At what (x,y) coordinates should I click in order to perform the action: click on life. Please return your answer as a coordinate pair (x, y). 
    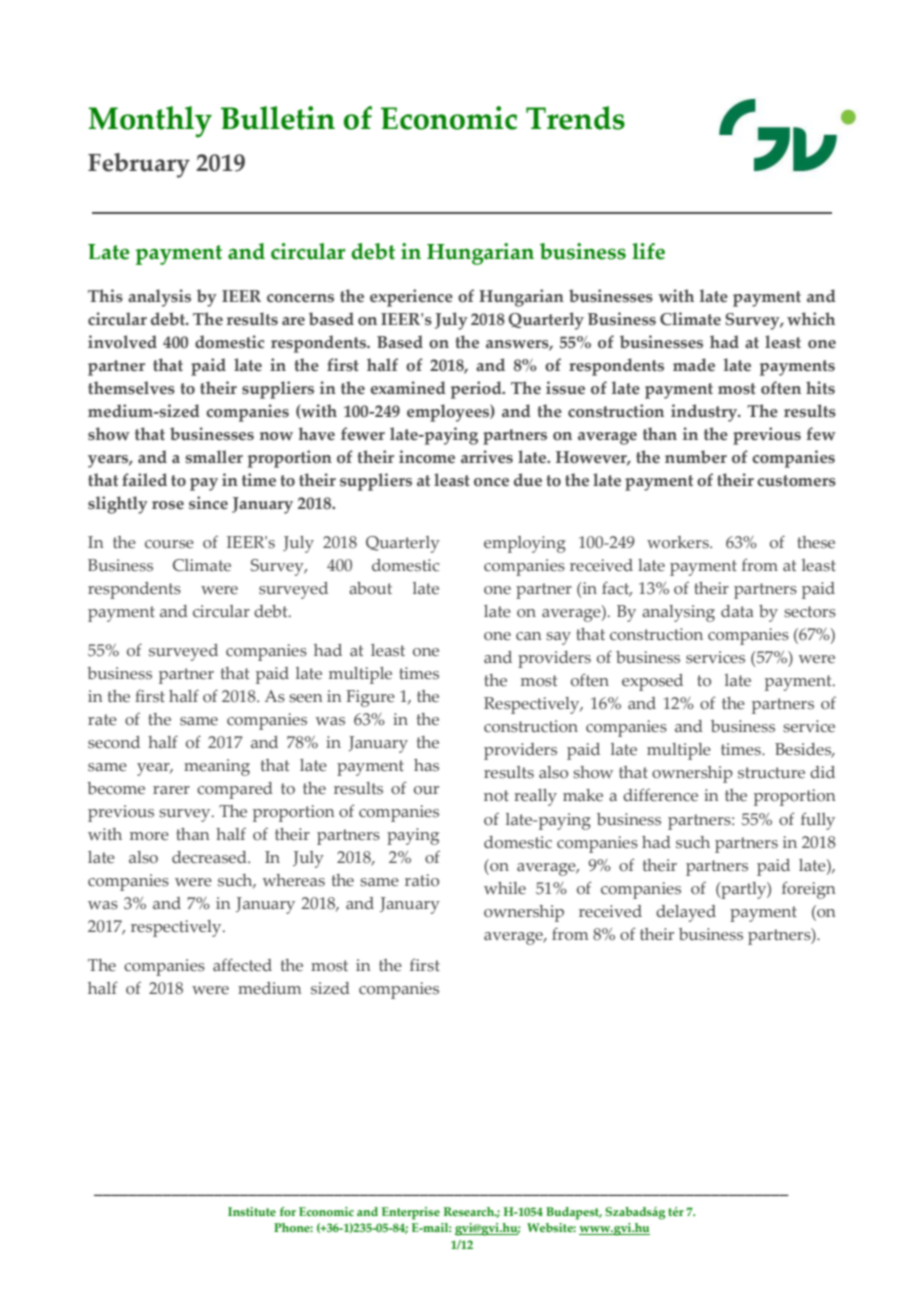
    Looking at the image, I should click on (648, 251).
